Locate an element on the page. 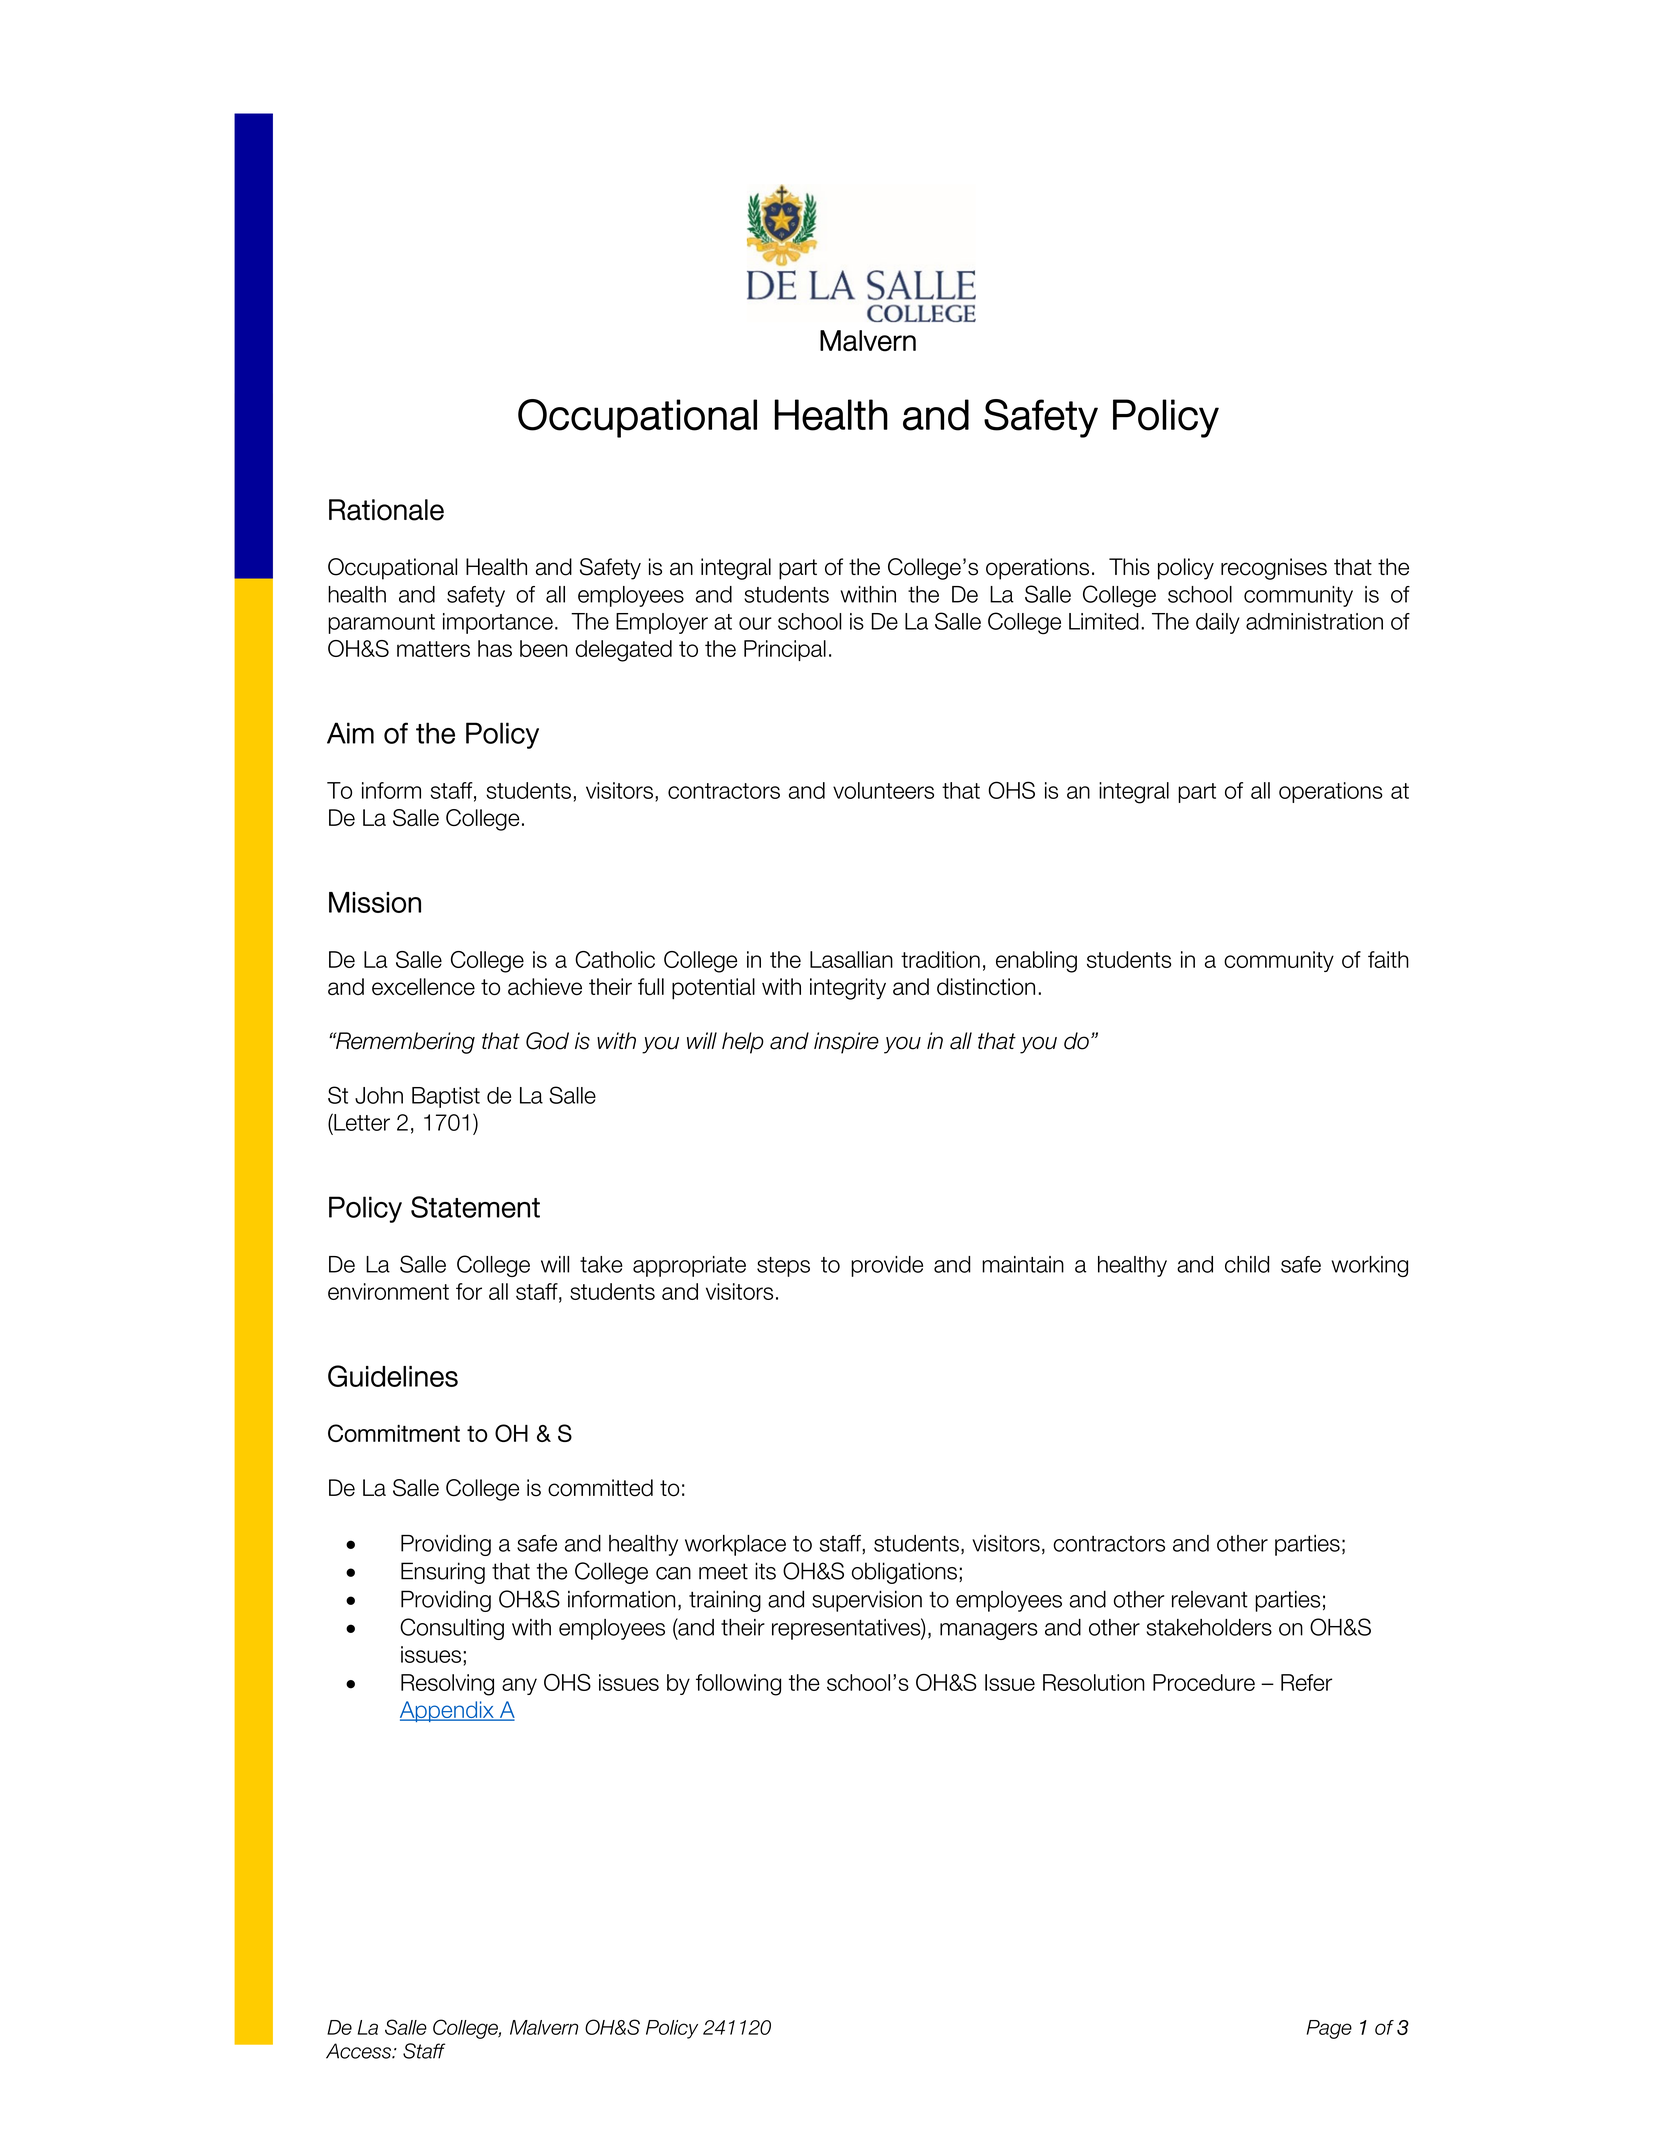  importance is located at coordinates (498, 623).
